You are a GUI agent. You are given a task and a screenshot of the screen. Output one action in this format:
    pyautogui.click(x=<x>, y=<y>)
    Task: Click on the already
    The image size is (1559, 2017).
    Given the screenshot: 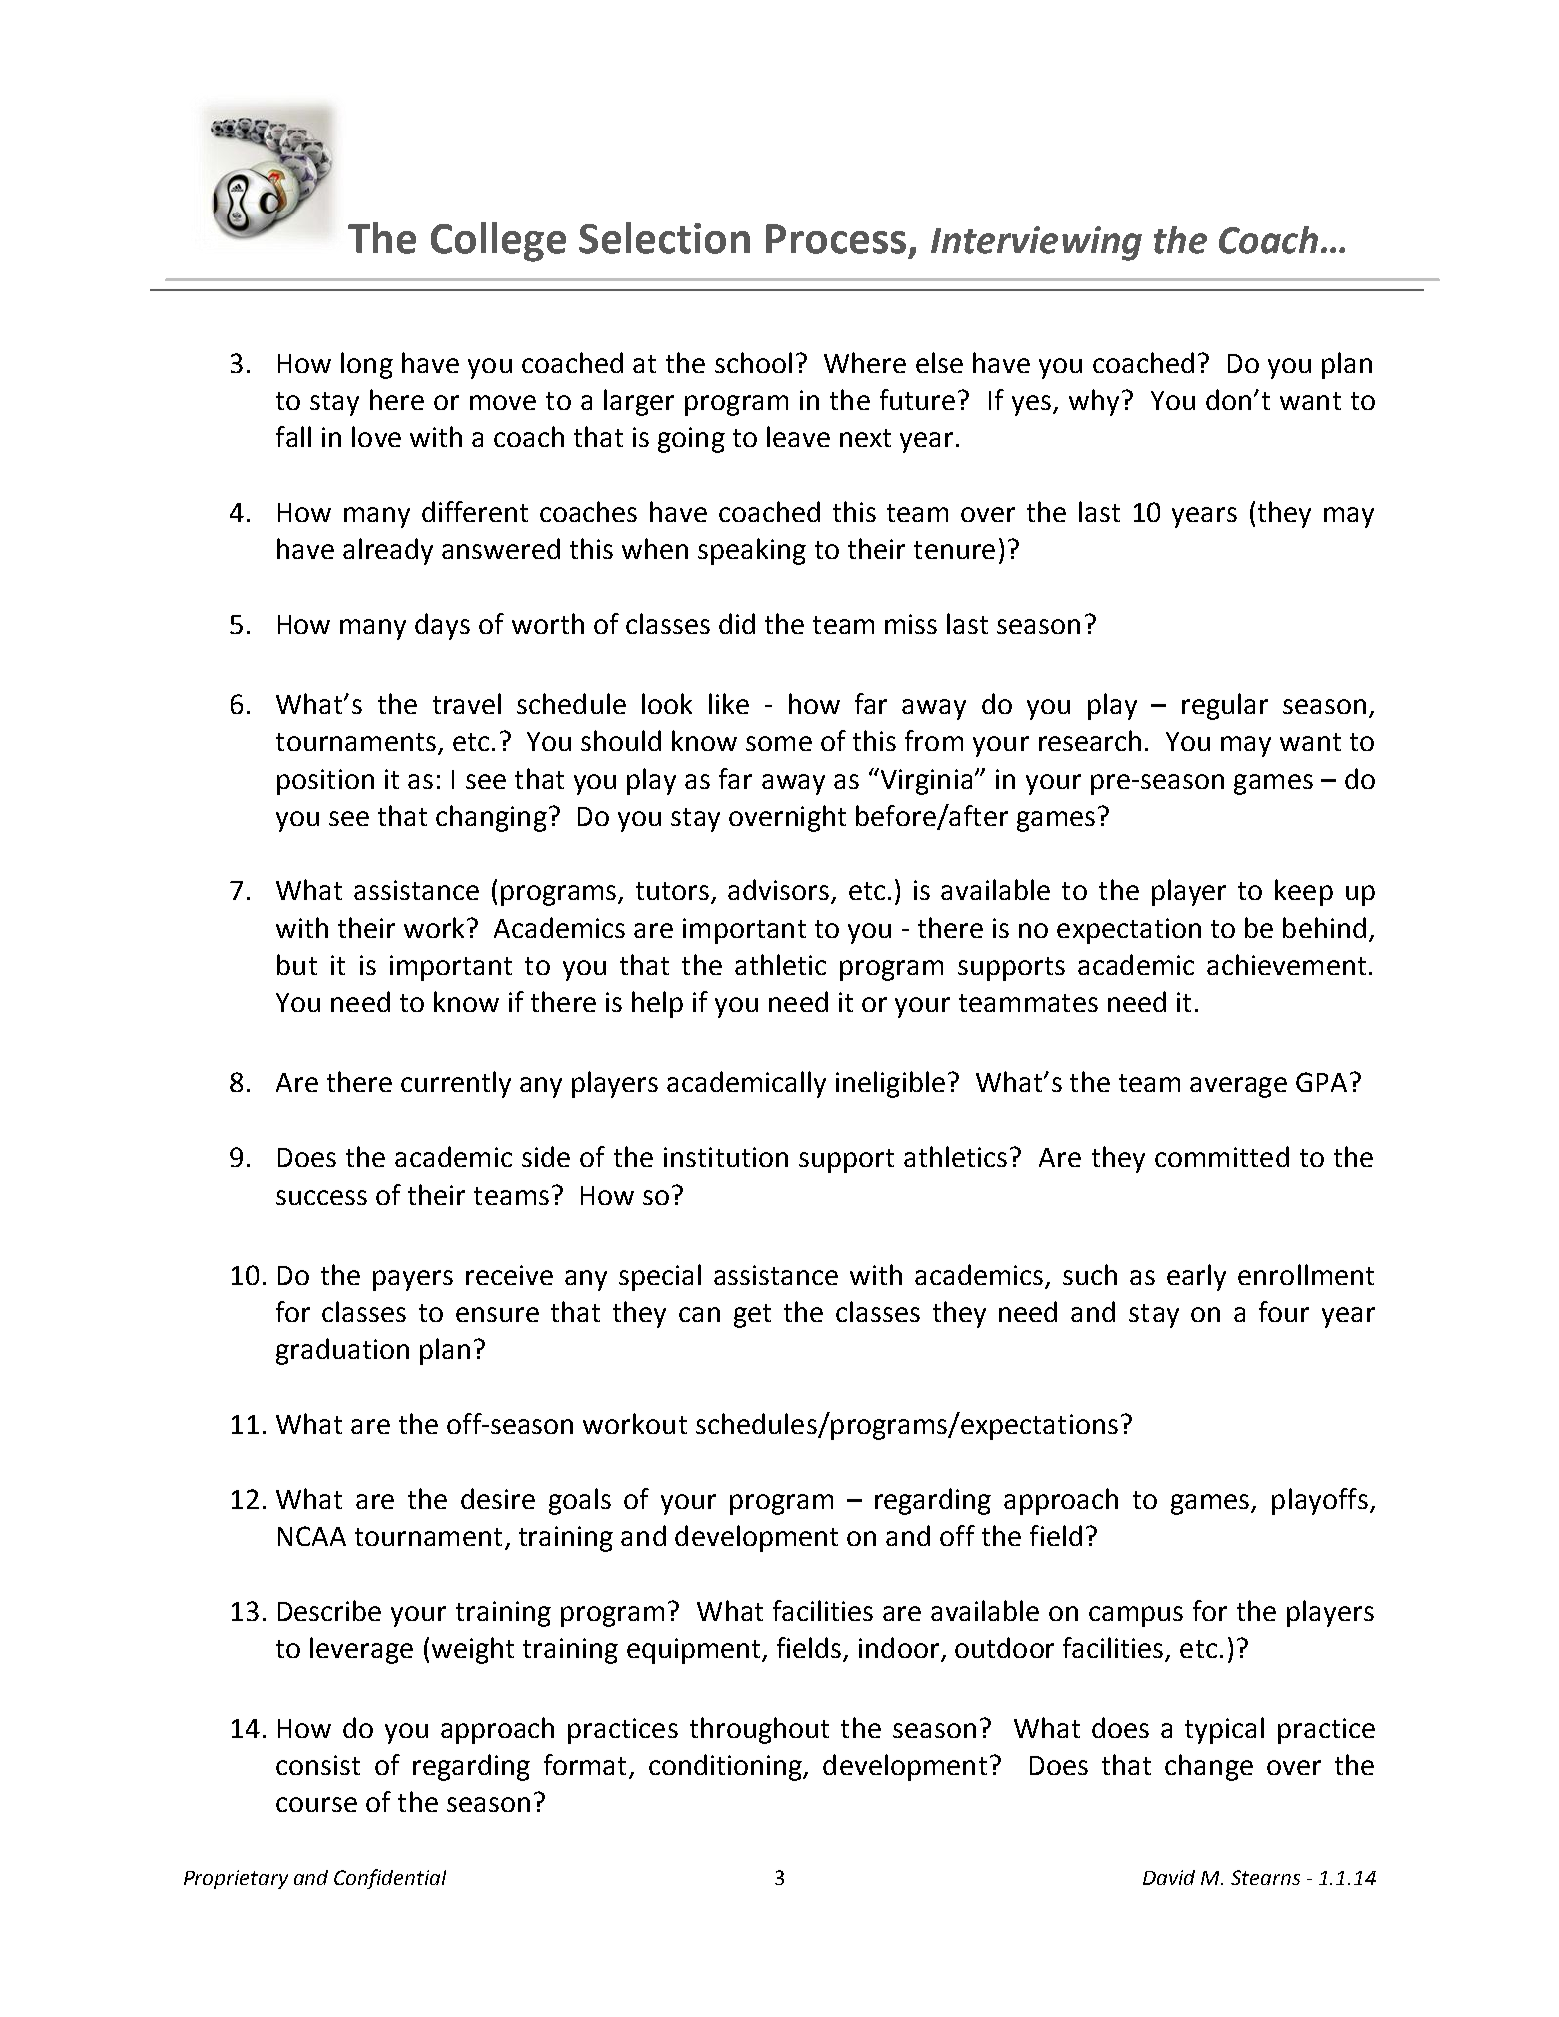 What is the action you would take?
    pyautogui.click(x=388, y=551)
